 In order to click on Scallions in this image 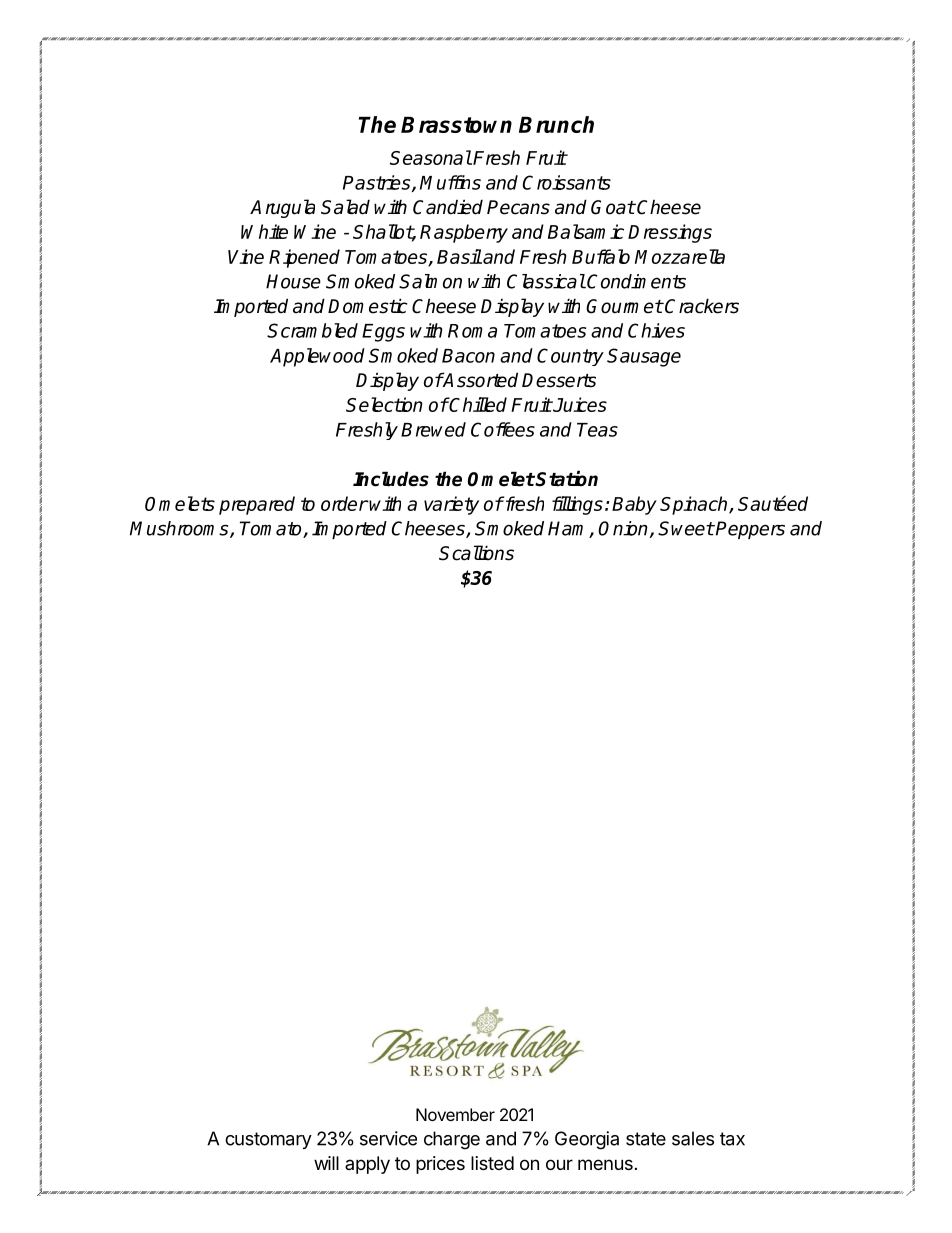, I will do `click(476, 553)`.
